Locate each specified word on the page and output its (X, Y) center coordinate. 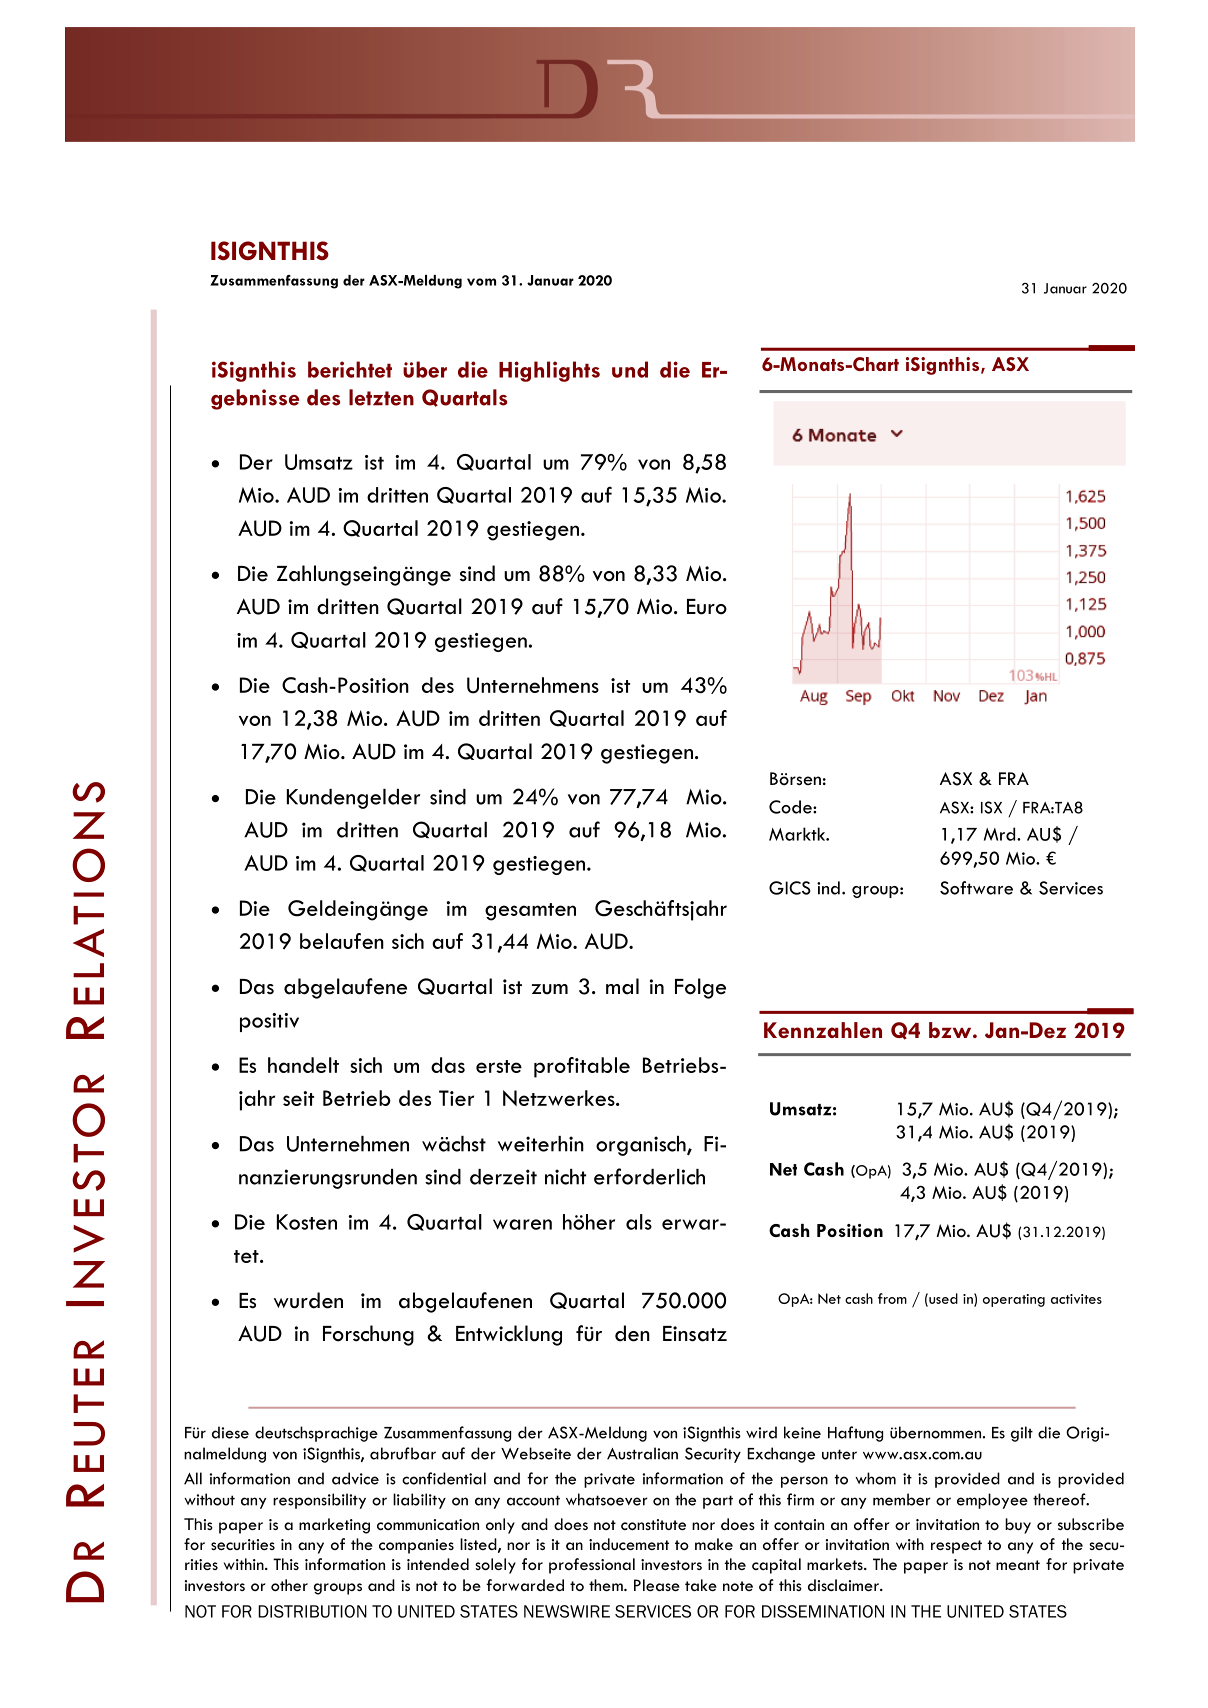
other (289, 1585)
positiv (269, 1022)
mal (622, 986)
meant (1018, 1565)
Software (976, 888)
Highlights (549, 371)
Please (657, 1585)
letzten (381, 397)
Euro (707, 607)
